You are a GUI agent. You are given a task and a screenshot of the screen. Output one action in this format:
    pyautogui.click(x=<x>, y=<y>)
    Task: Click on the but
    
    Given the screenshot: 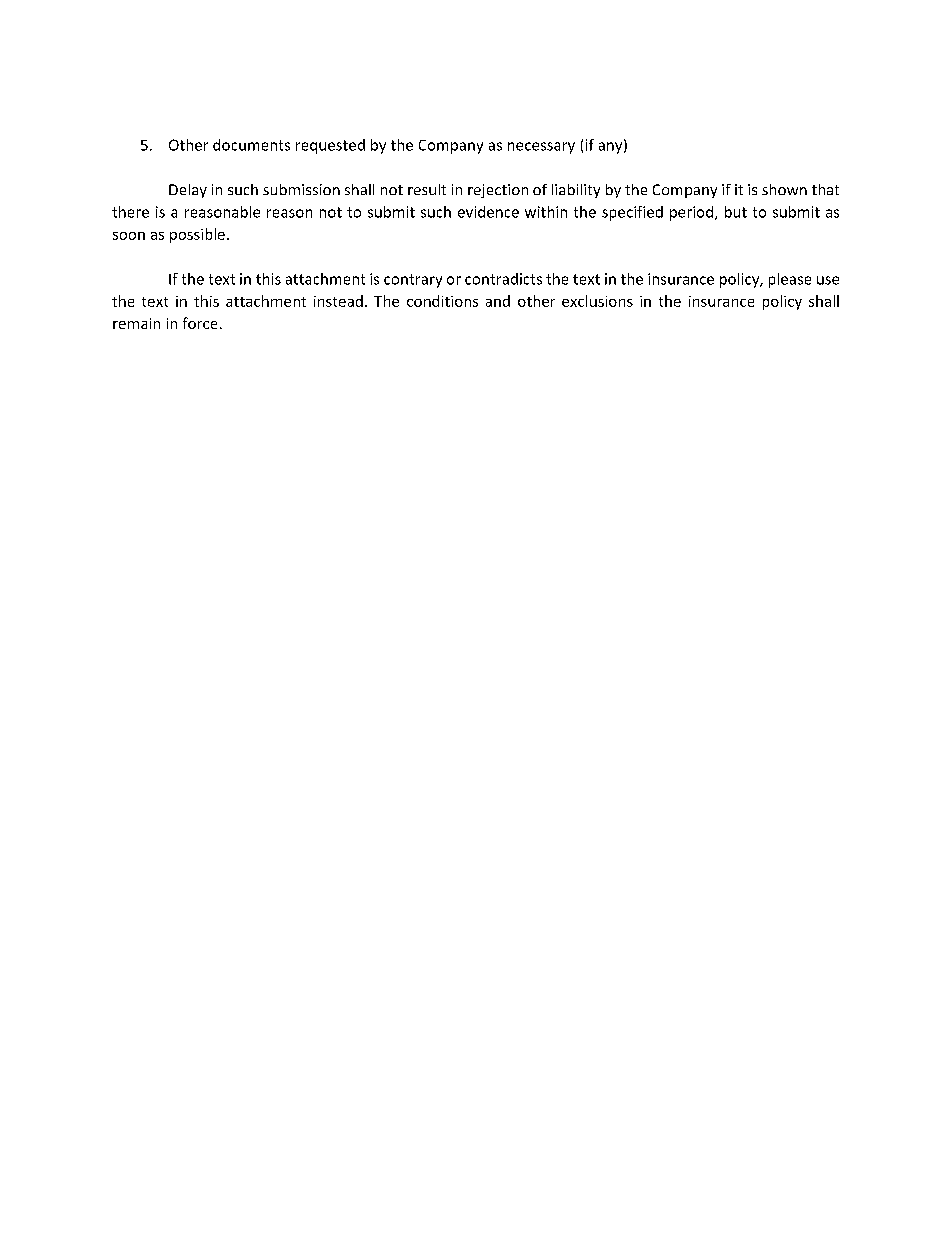 What is the action you would take?
    pyautogui.click(x=736, y=212)
